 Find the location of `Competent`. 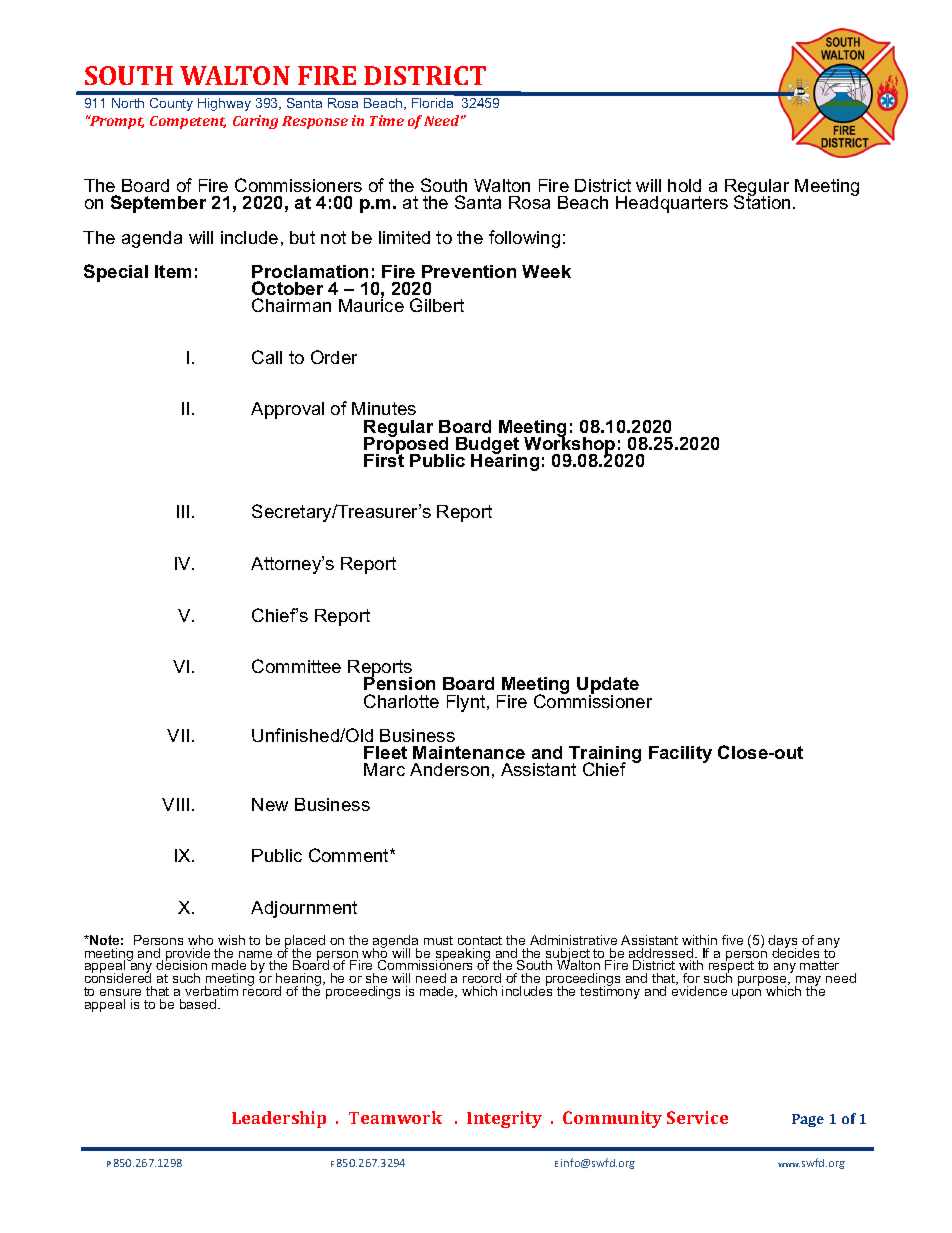

Competent is located at coordinates (188, 122).
